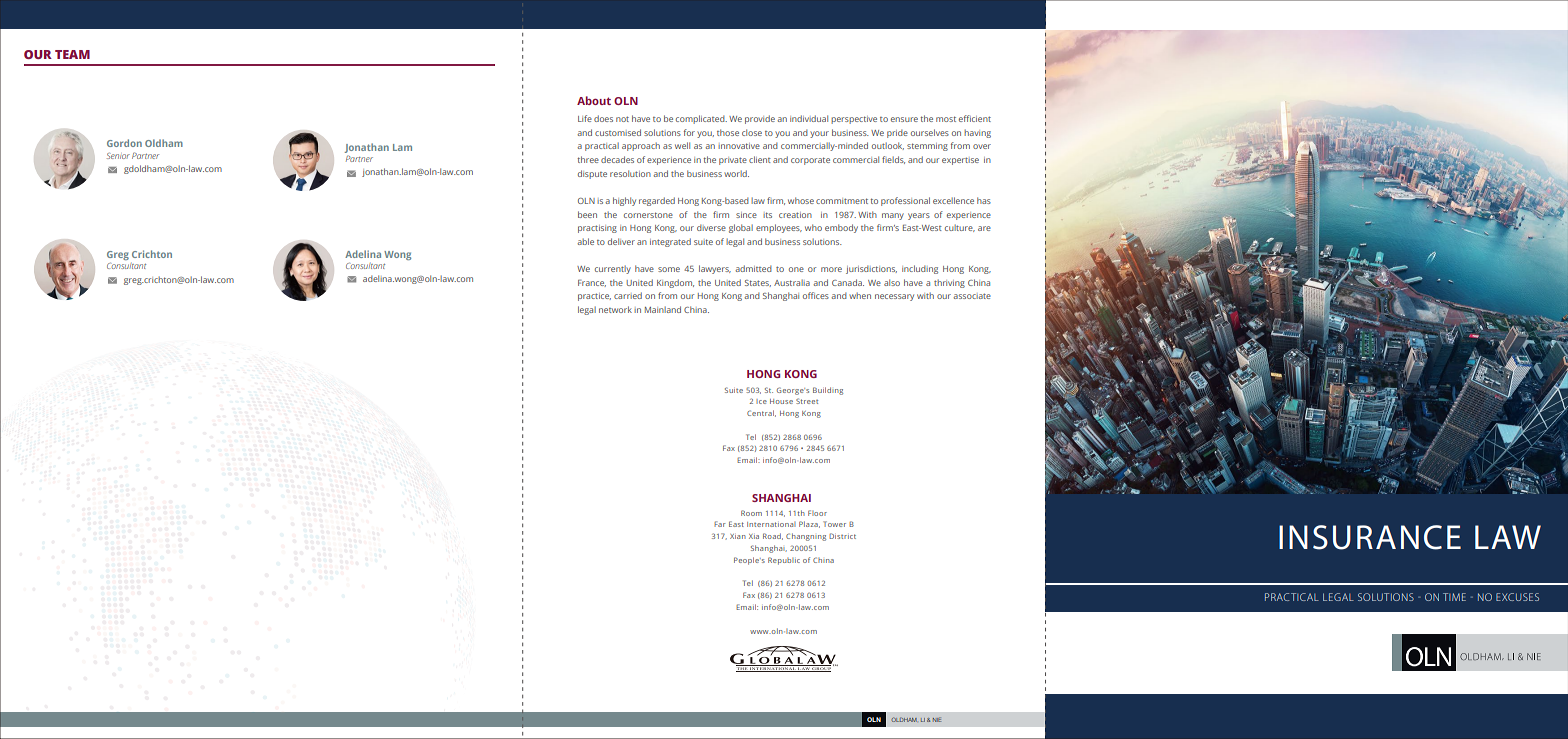 Image resolution: width=1568 pixels, height=739 pixels. Describe the element at coordinates (937, 719) in the screenshot. I see `NIE` at that location.
